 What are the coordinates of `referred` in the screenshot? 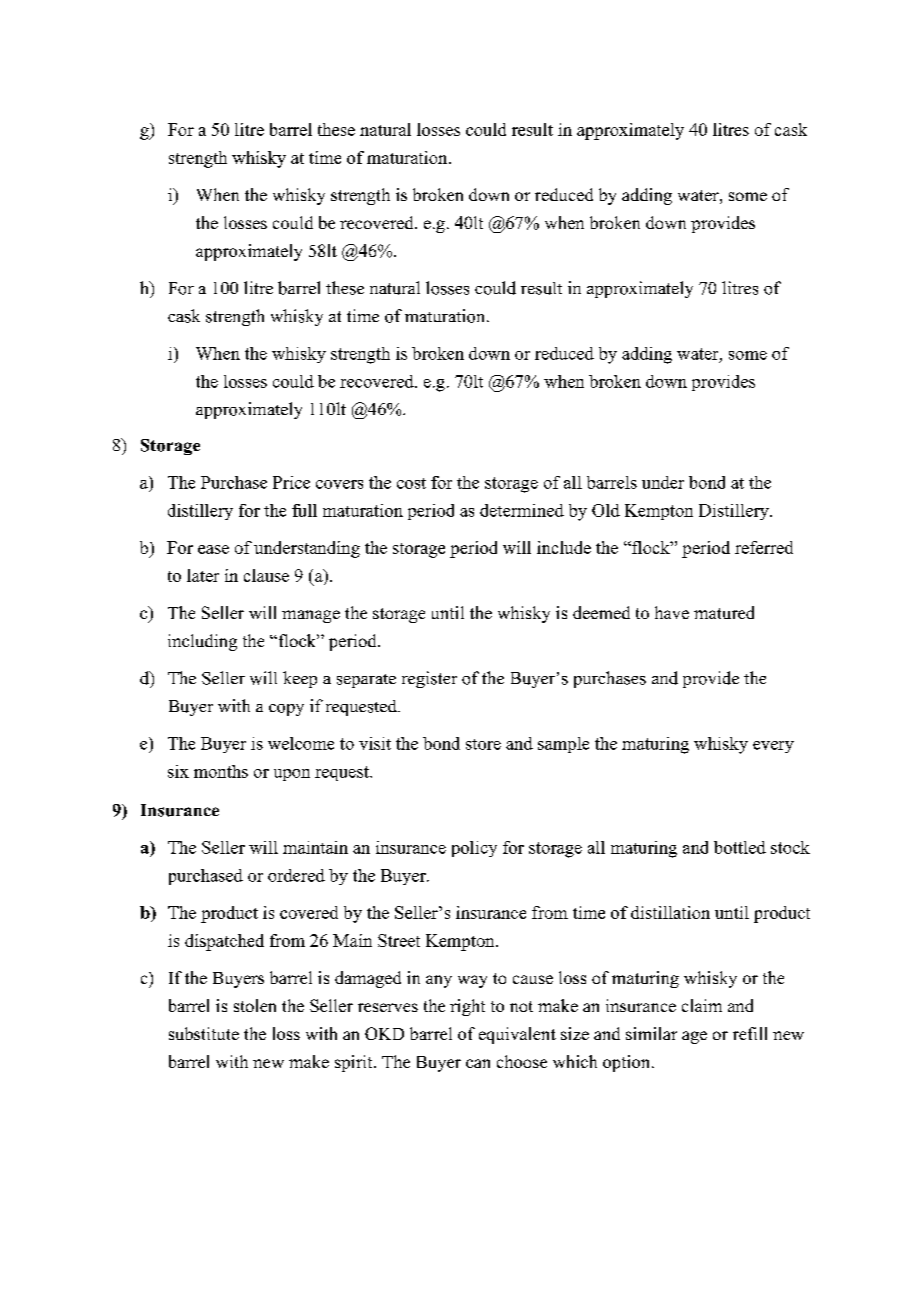 It's located at (764, 547).
